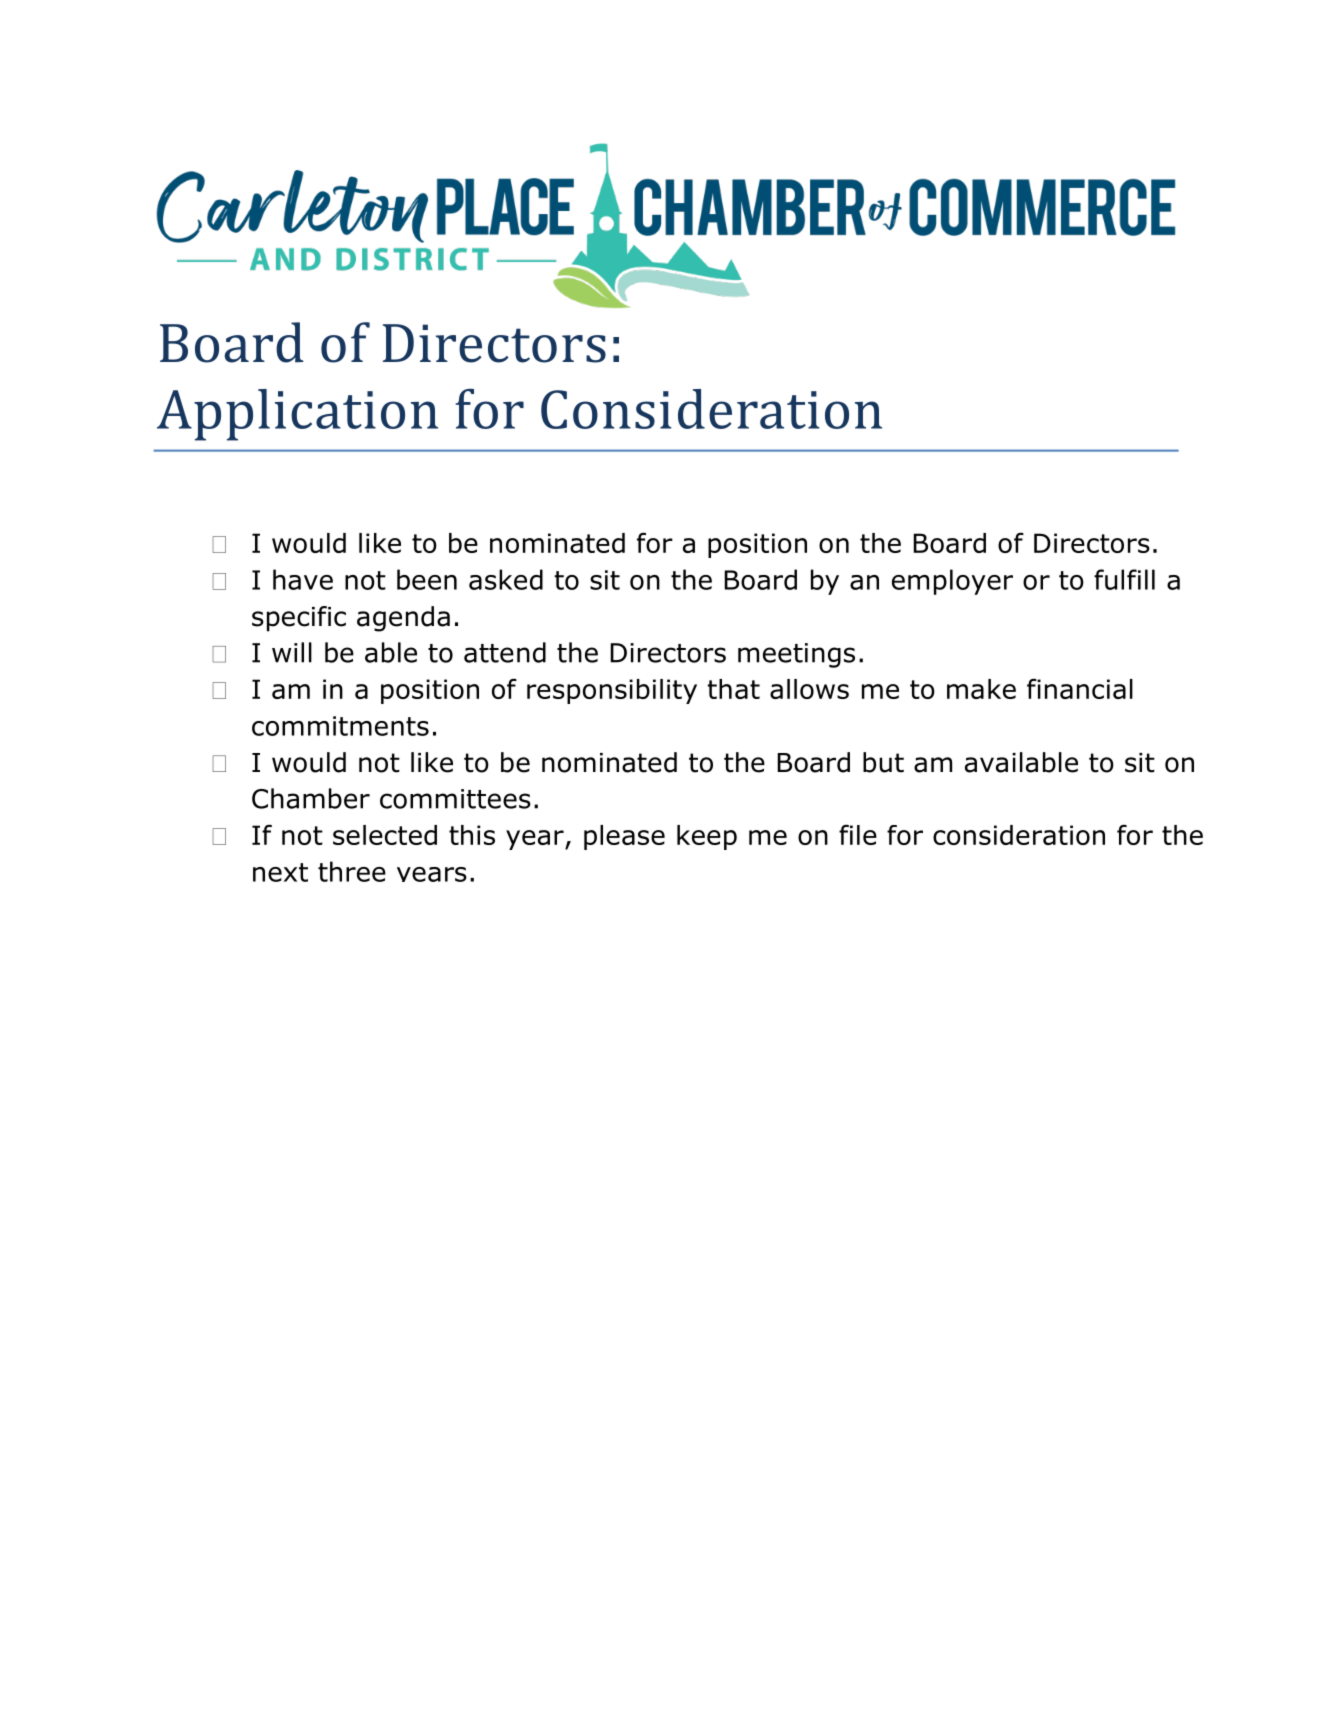 The height and width of the image is (1724, 1332). What do you see at coordinates (297, 415) in the image?
I see `Application` at bounding box center [297, 415].
